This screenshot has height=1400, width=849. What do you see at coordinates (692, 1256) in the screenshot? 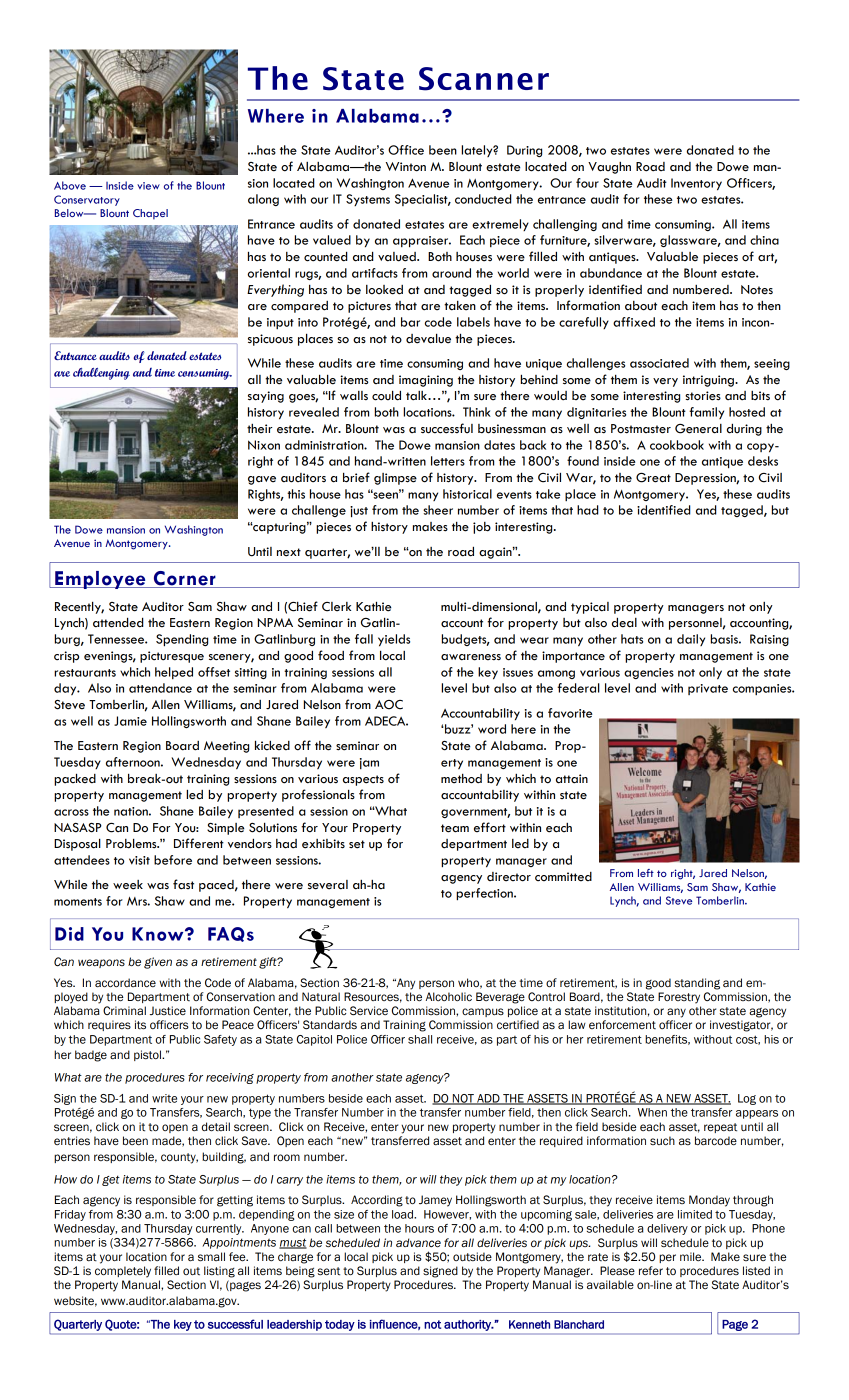
I see `mile` at bounding box center [692, 1256].
